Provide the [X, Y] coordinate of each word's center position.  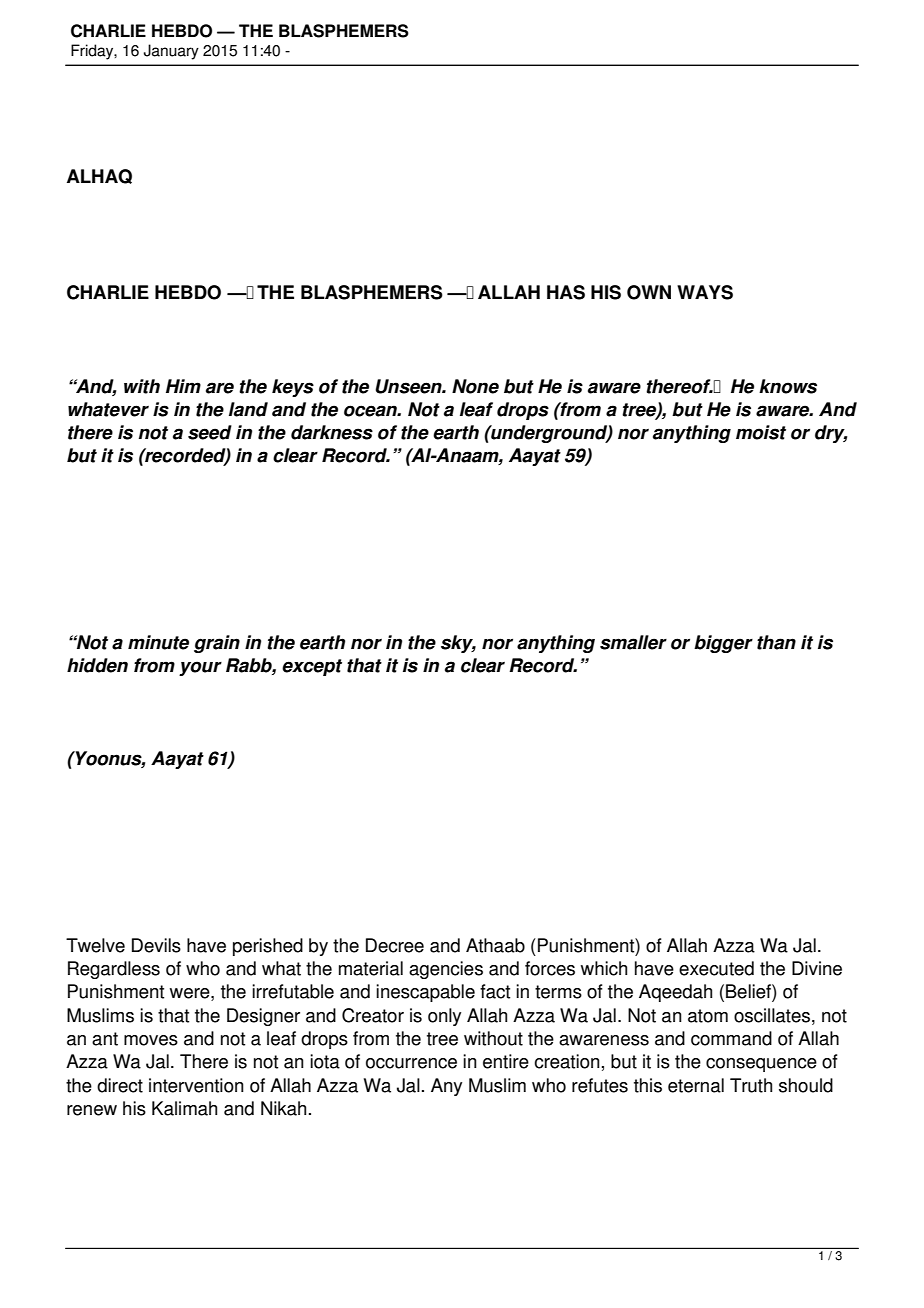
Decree [395, 945]
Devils [156, 945]
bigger [723, 644]
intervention [196, 1085]
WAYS [705, 292]
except [312, 667]
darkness [332, 432]
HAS [566, 292]
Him [183, 386]
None [475, 386]
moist [761, 432]
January [171, 52]
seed [210, 432]
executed [716, 968]
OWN [649, 292]
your [200, 668]
